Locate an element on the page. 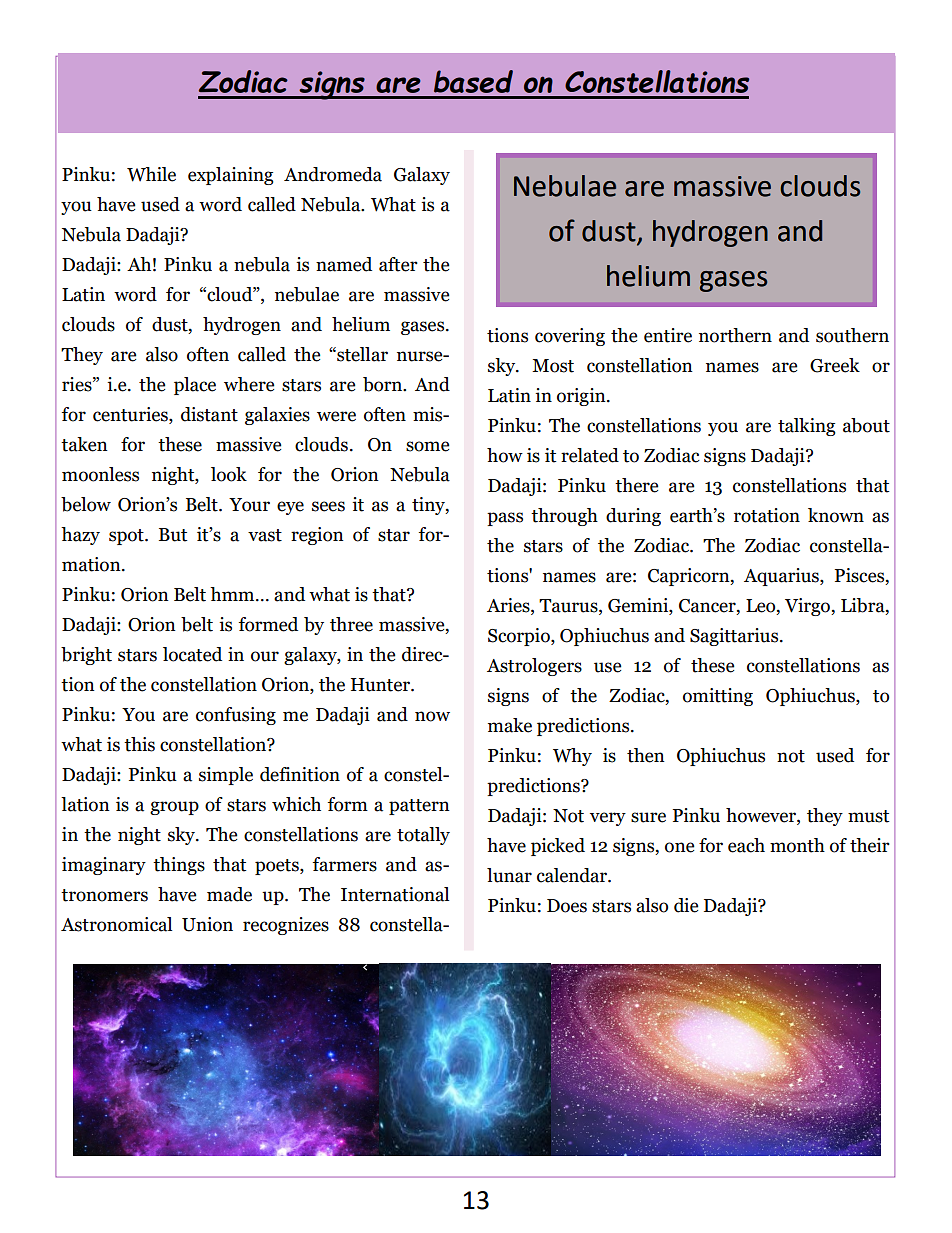 Image resolution: width=952 pixels, height=1233 pixels. named is located at coordinates (344, 264).
